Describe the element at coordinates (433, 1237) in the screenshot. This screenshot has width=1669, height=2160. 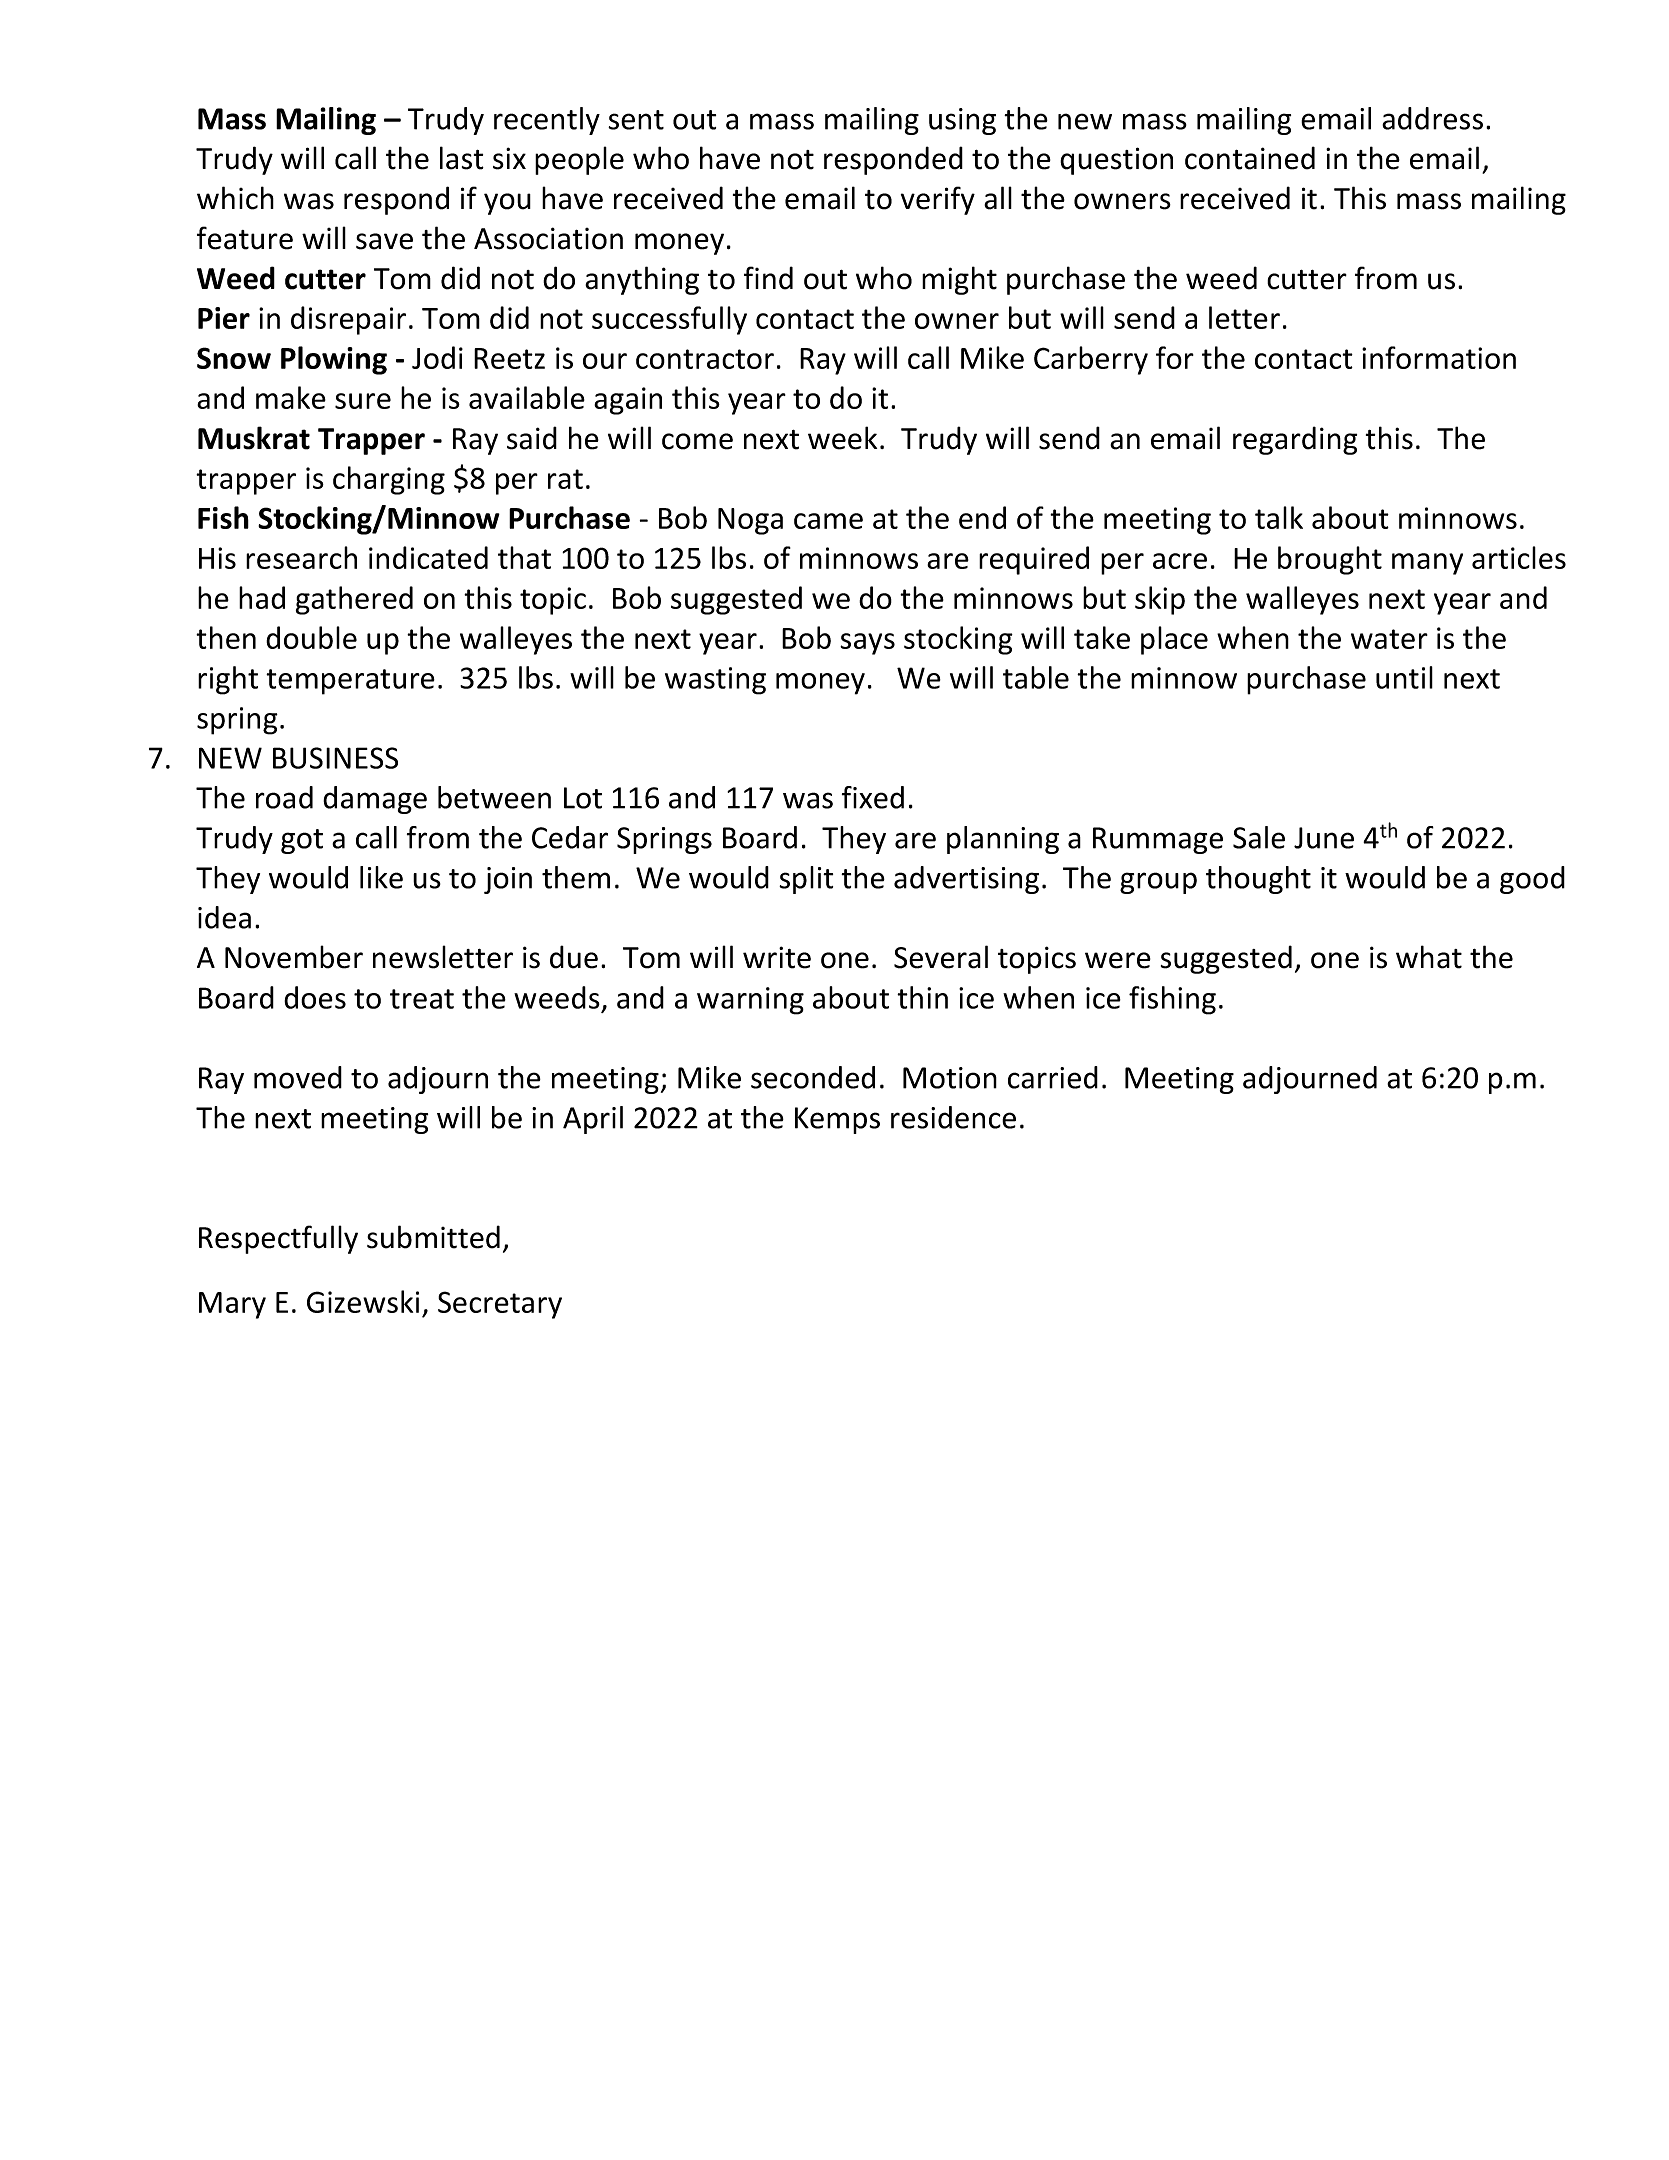
I see `submitted` at that location.
